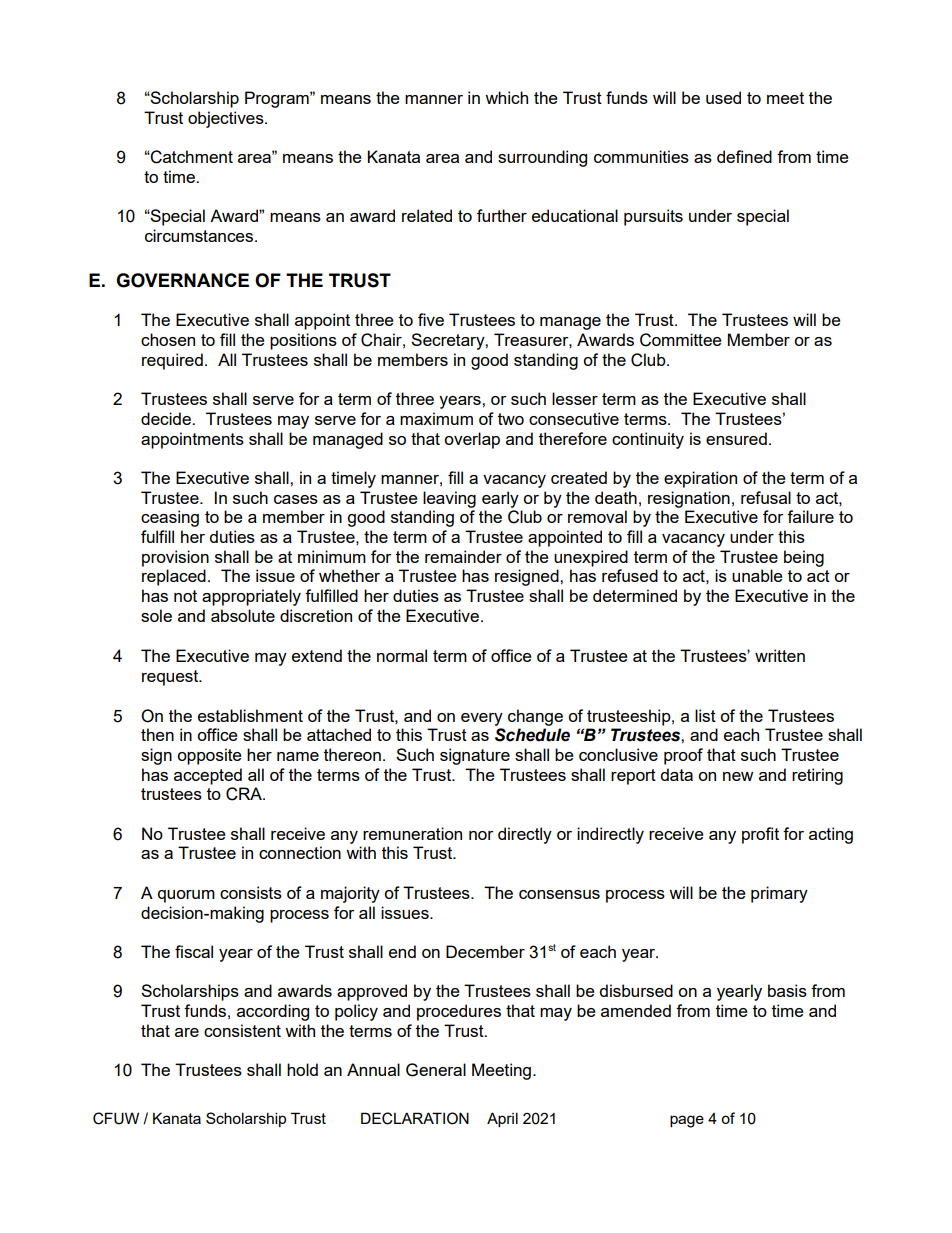  Describe the element at coordinates (502, 1119) in the document. I see `April` at that location.
